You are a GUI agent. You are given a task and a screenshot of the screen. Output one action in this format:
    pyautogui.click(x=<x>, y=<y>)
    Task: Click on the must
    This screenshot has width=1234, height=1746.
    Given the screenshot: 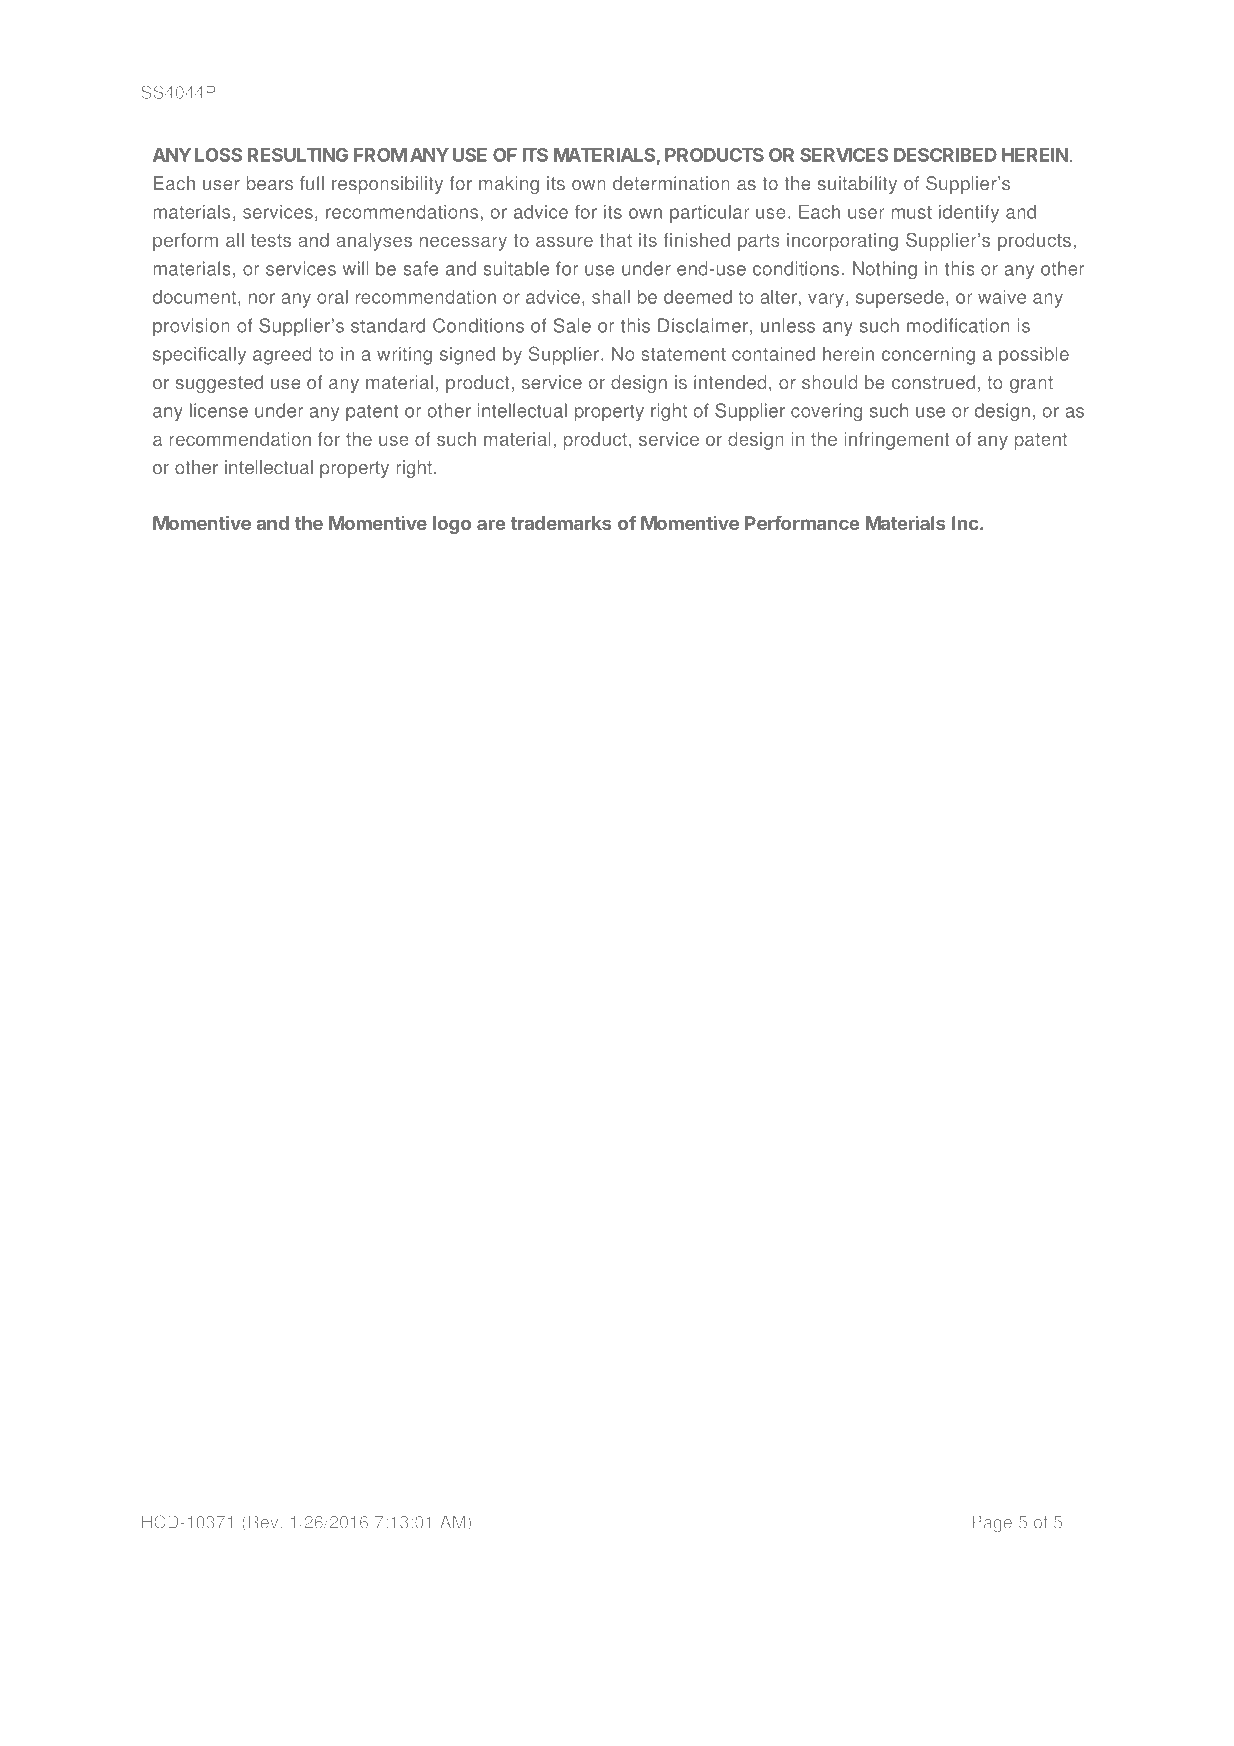 What is the action you would take?
    pyautogui.click(x=912, y=212)
